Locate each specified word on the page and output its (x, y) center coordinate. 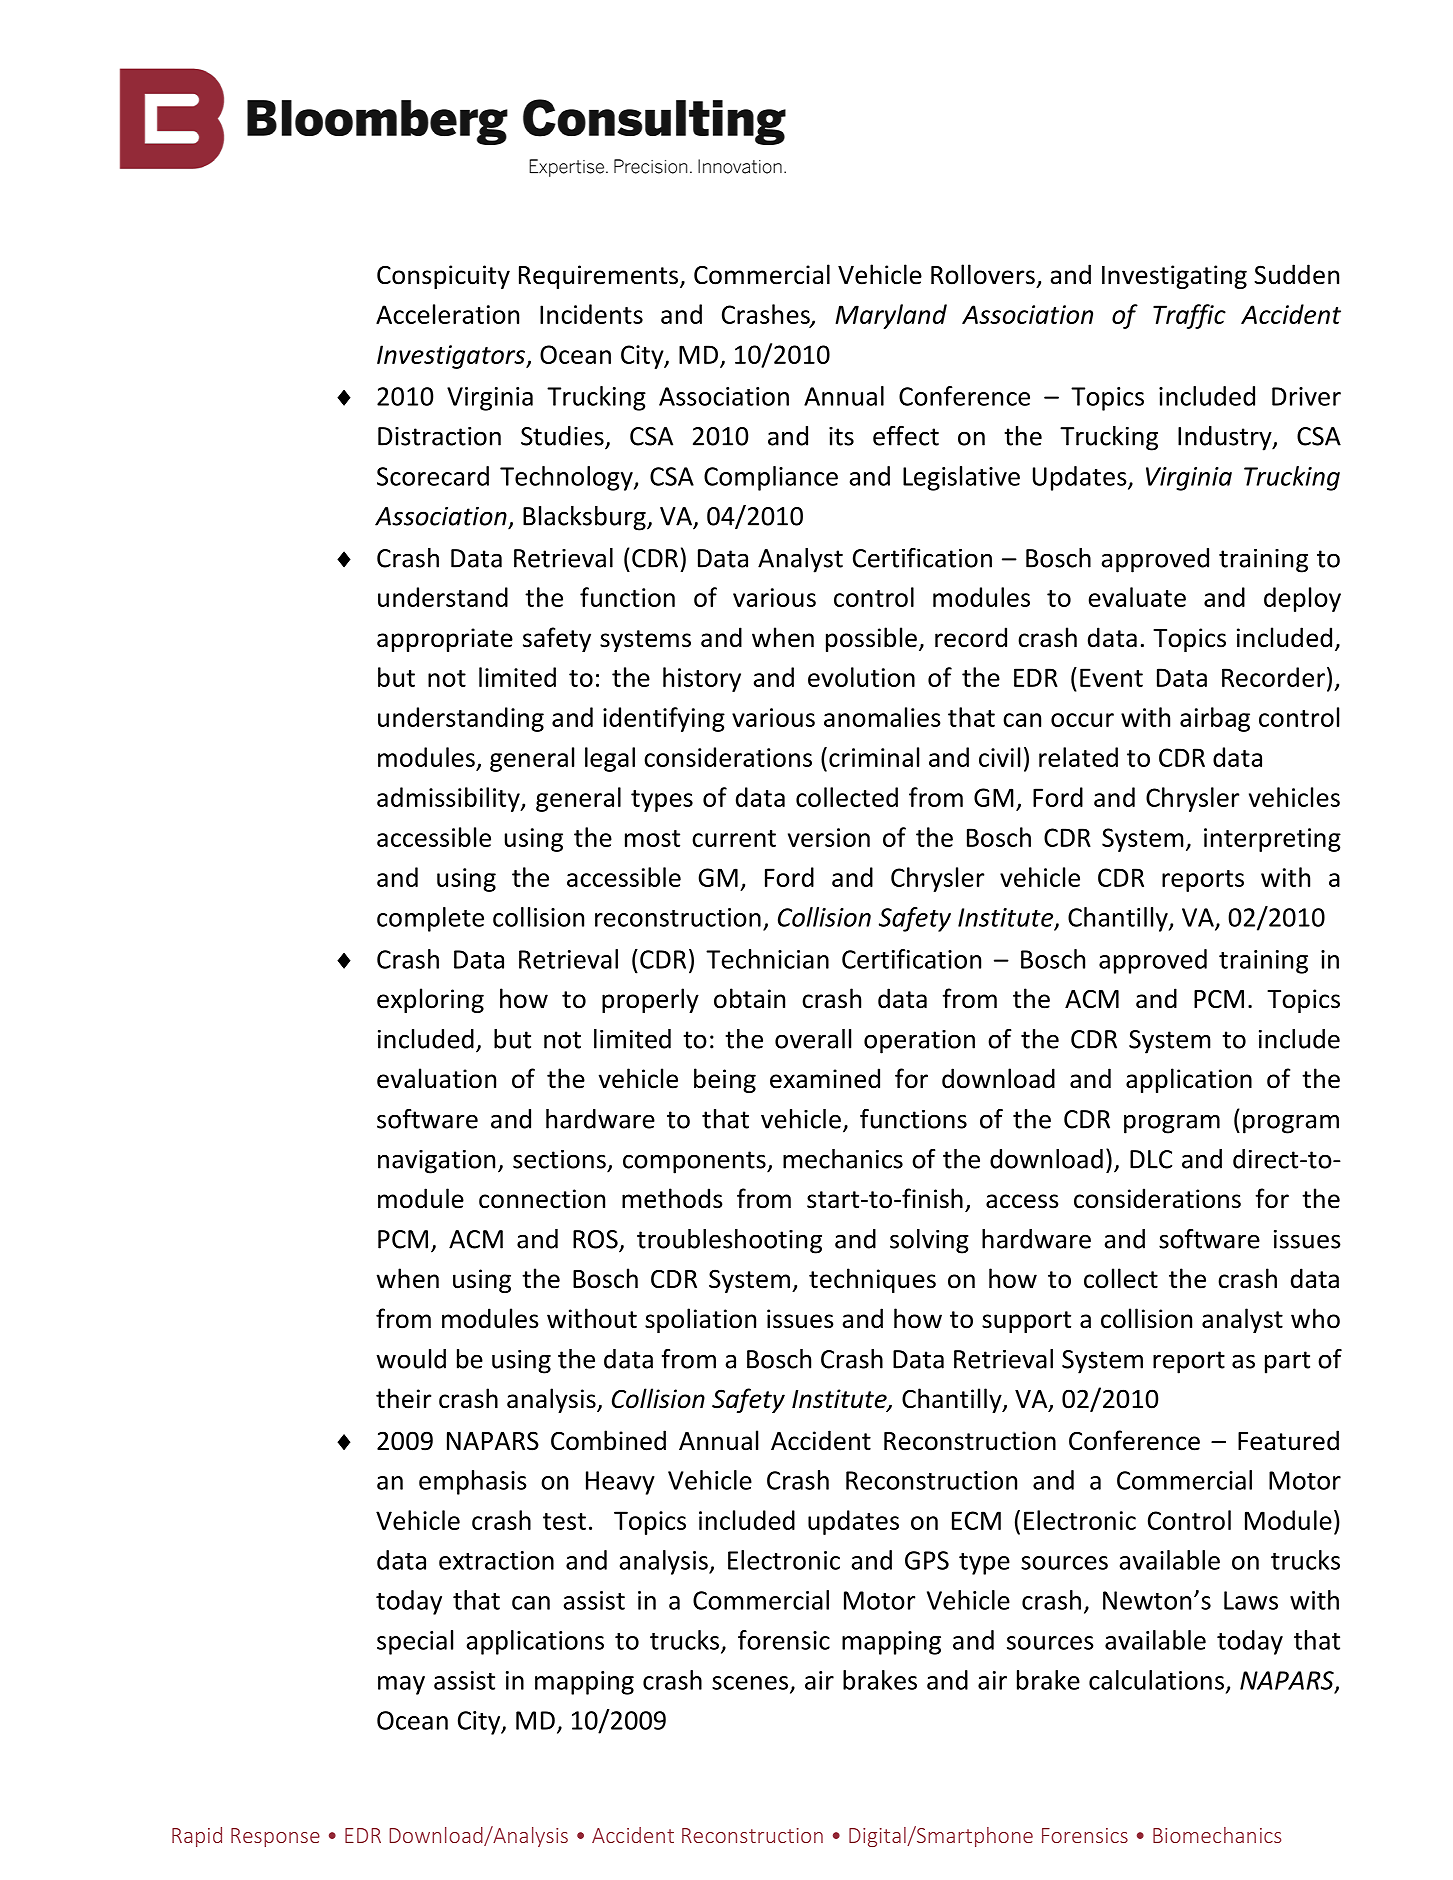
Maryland (891, 316)
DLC (1151, 1159)
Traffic (1189, 316)
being (725, 1080)
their (403, 1398)
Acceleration (447, 314)
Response (275, 1837)
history (702, 679)
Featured (1288, 1440)
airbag (1215, 719)
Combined (608, 1440)
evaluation (436, 1078)
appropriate (445, 640)
